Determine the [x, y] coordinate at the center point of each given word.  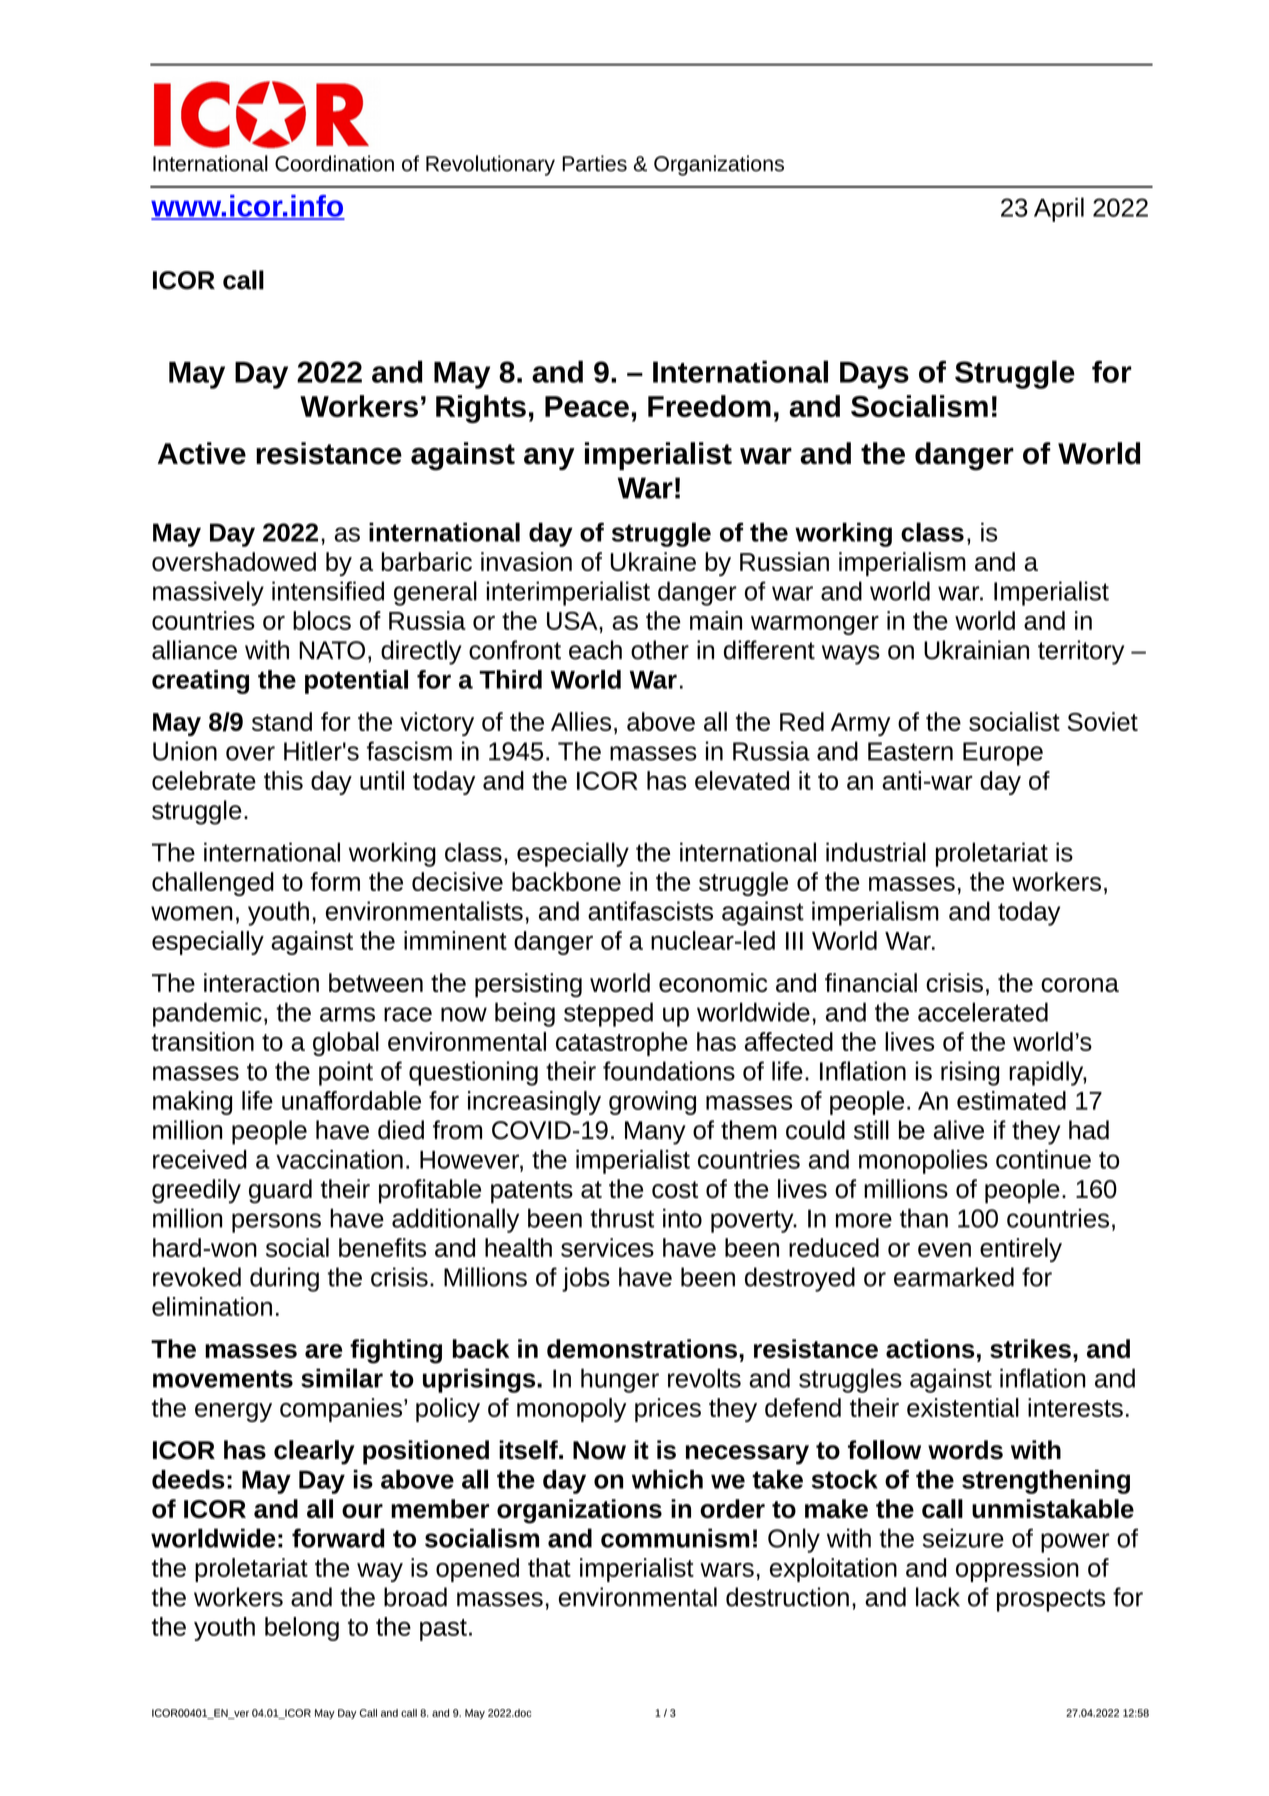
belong [302, 1629]
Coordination [334, 163]
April [1059, 209]
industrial [876, 852]
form [335, 881]
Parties [594, 163]
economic [713, 982]
